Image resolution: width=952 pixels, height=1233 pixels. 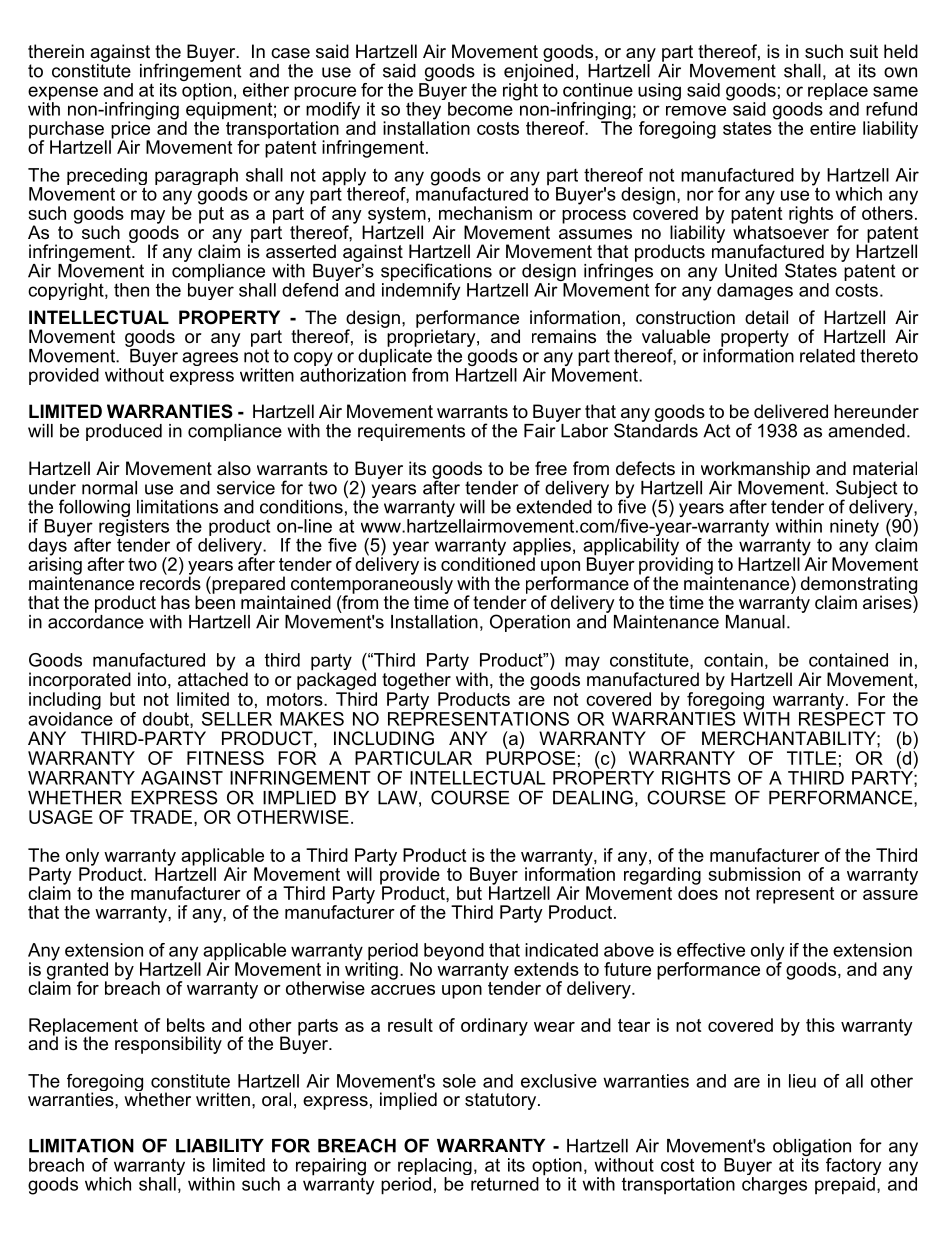 I want to click on oral, so click(x=276, y=1099).
